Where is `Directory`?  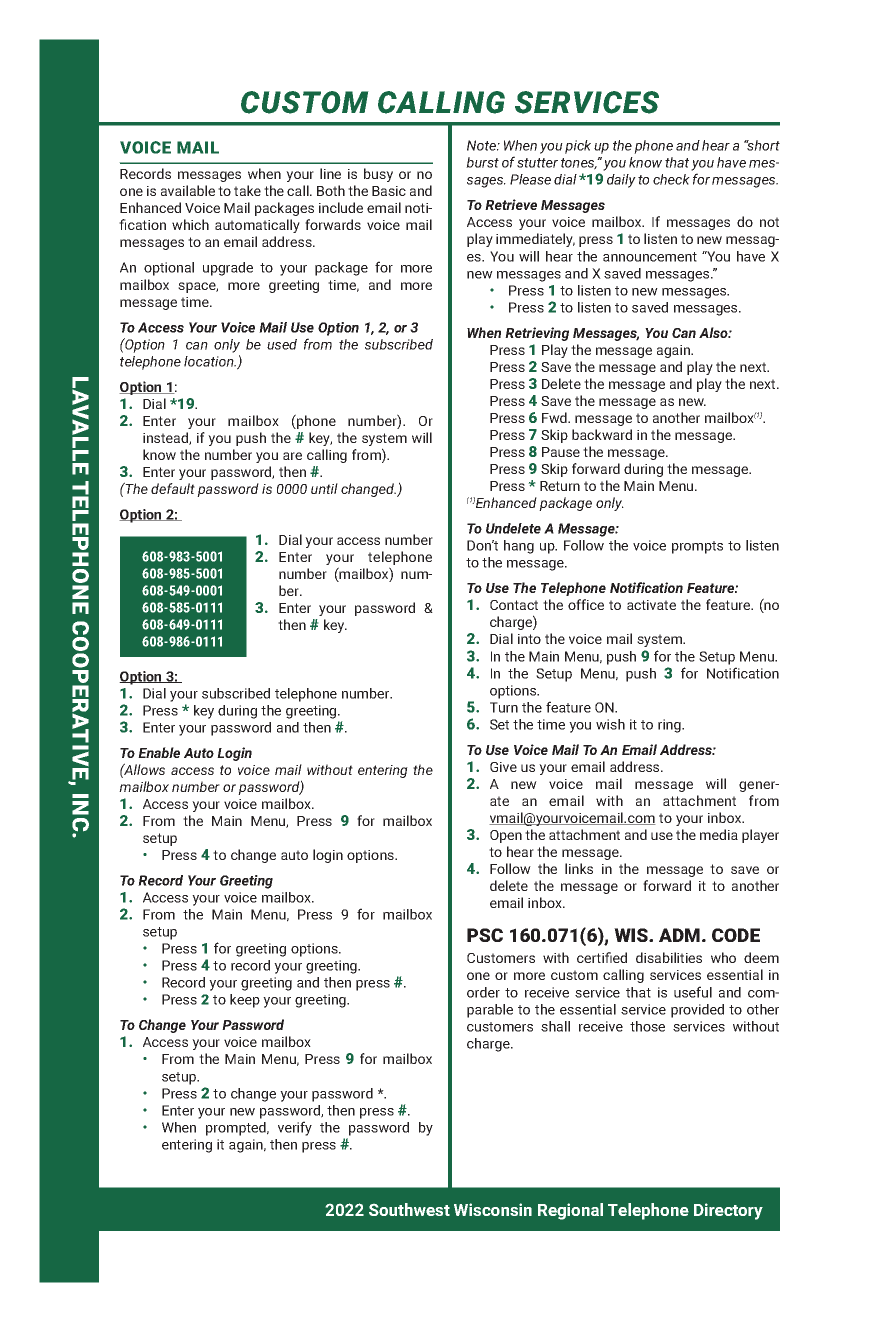 Directory is located at coordinates (728, 1211).
